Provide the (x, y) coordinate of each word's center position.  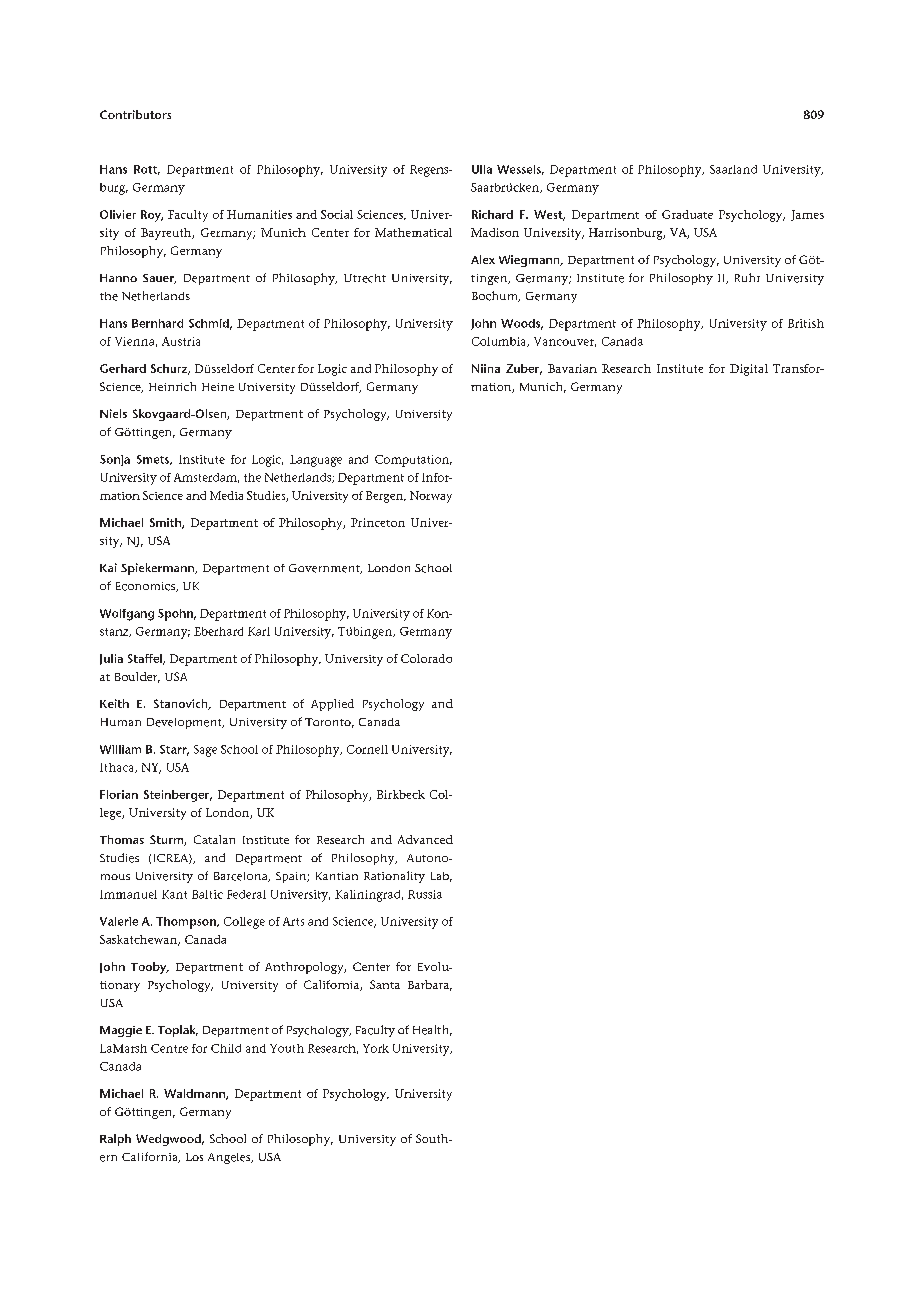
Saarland (733, 169)
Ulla (482, 169)
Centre (169, 1048)
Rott (147, 170)
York (376, 1048)
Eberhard (218, 631)
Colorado (426, 658)
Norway (431, 497)
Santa (385, 984)
